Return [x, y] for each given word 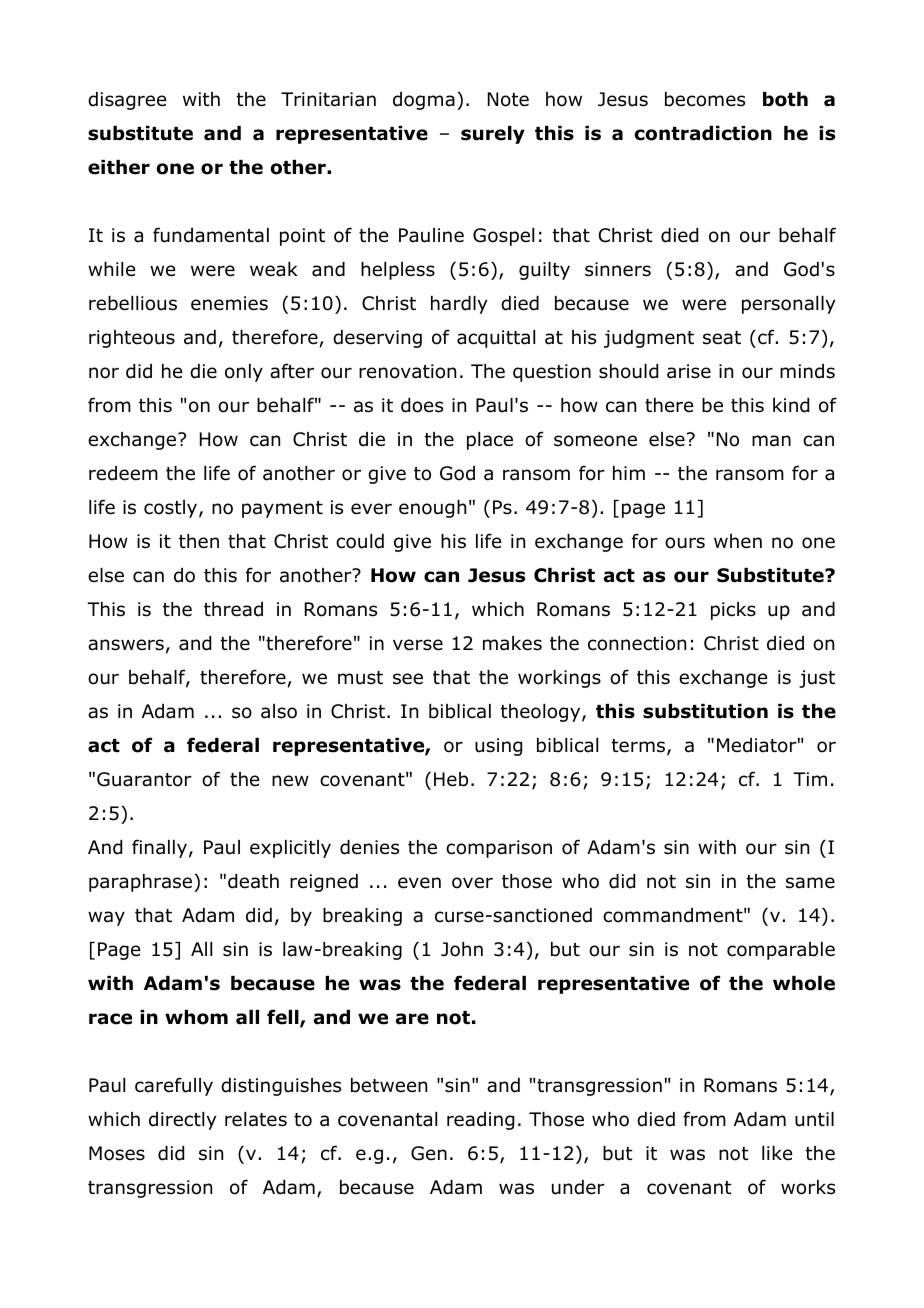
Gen [429, 1153]
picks [733, 611]
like [777, 1153]
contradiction [703, 133]
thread [233, 609]
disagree [127, 101]
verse [418, 645]
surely [493, 135]
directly [182, 1121]
